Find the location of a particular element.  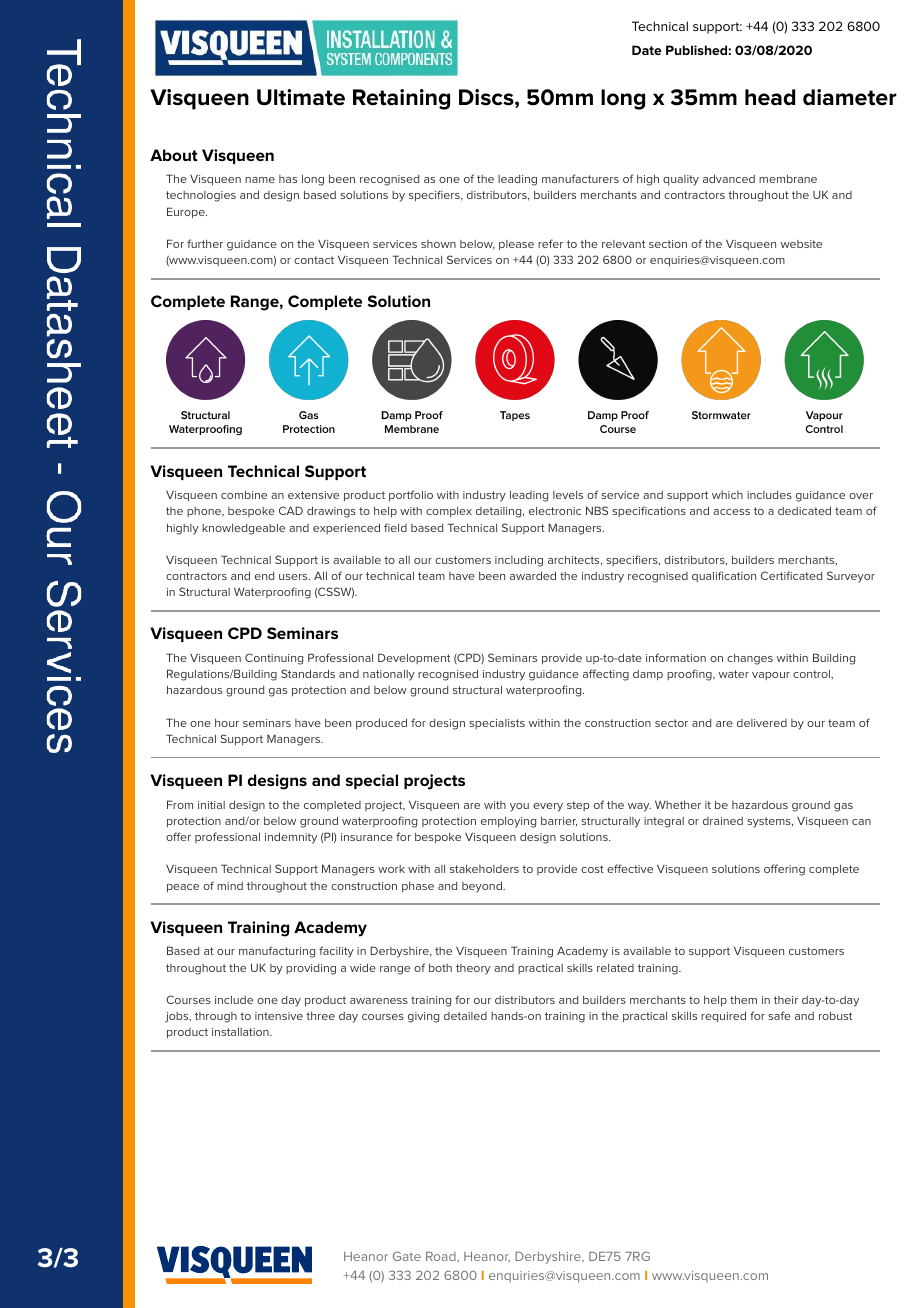

name is located at coordinates (260, 180).
